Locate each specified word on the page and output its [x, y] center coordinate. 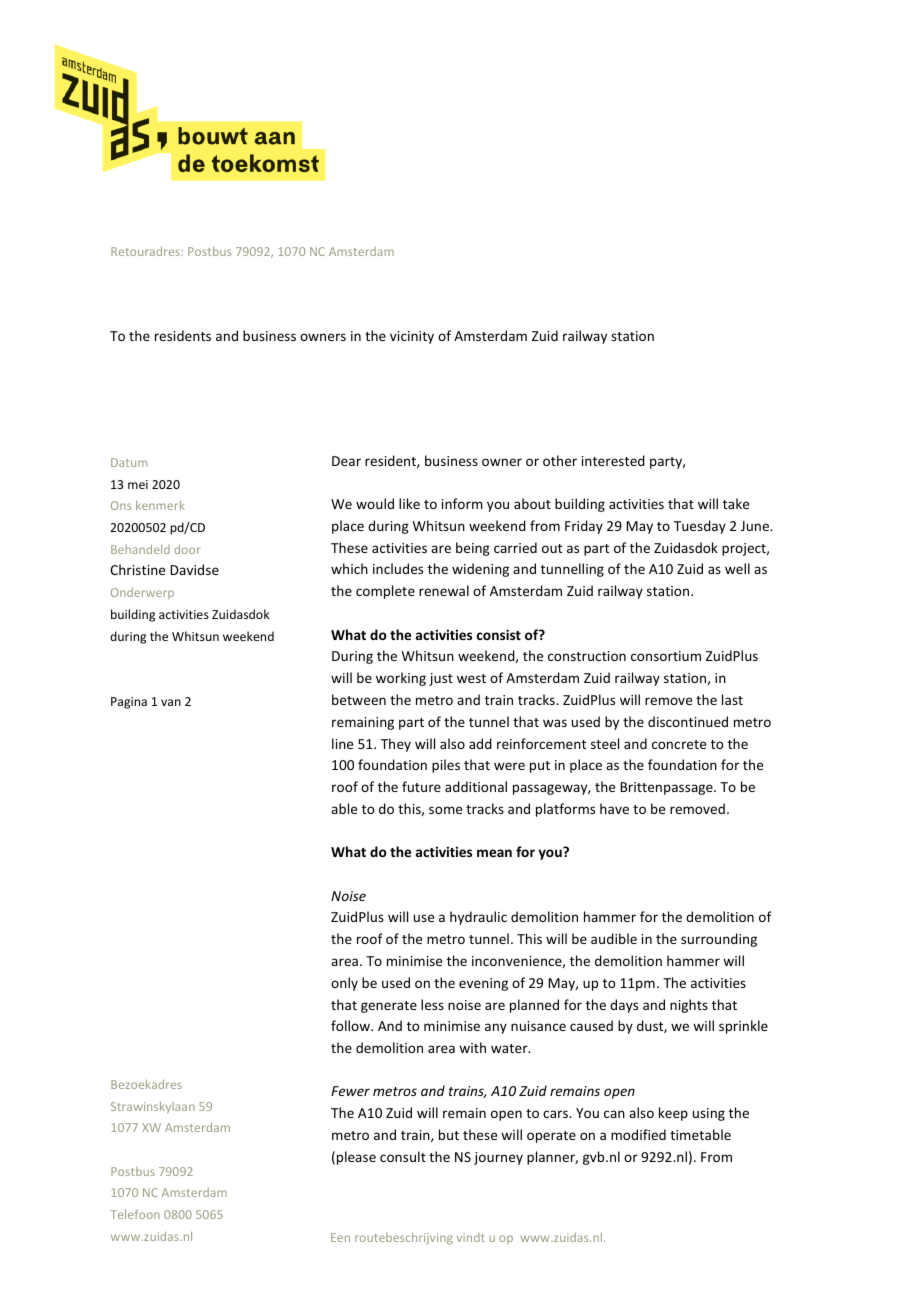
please [356, 1158]
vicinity [412, 337]
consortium [666, 656]
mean [494, 853]
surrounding [719, 940]
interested [613, 460]
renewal [444, 590]
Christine [137, 569]
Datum [129, 462]
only [344, 984]
